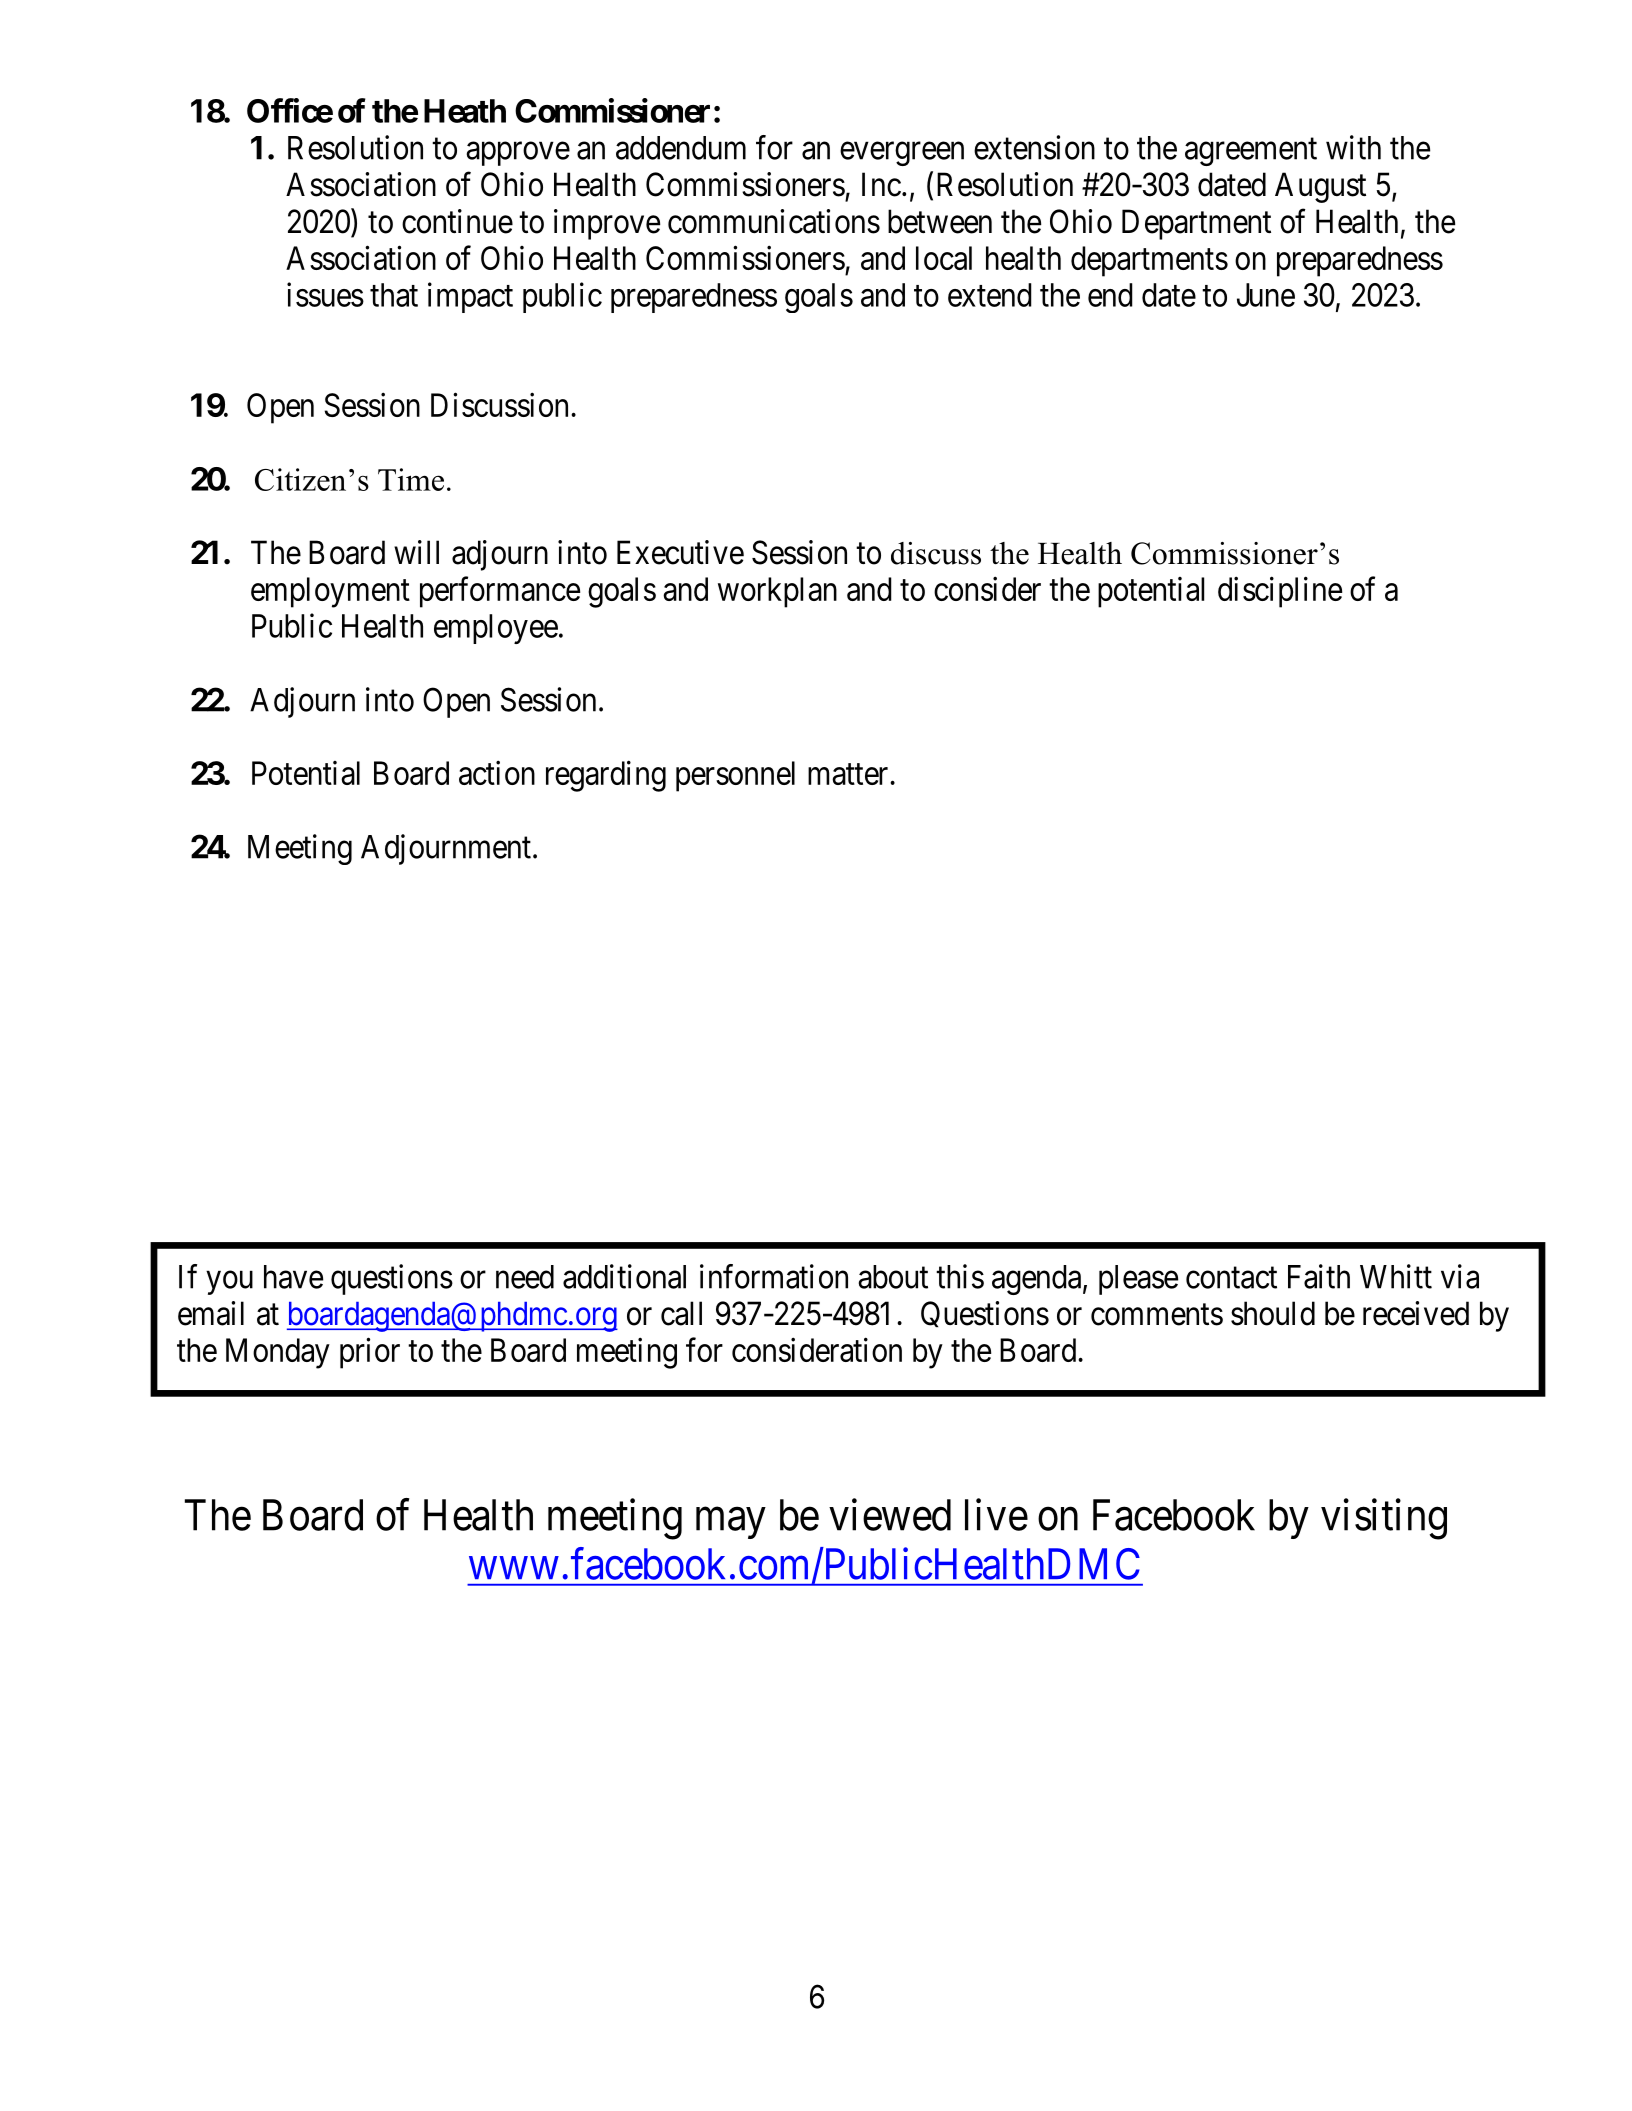 The height and width of the screenshot is (2111, 1632). Describe the element at coordinates (497, 772) in the screenshot. I see `action` at that location.
